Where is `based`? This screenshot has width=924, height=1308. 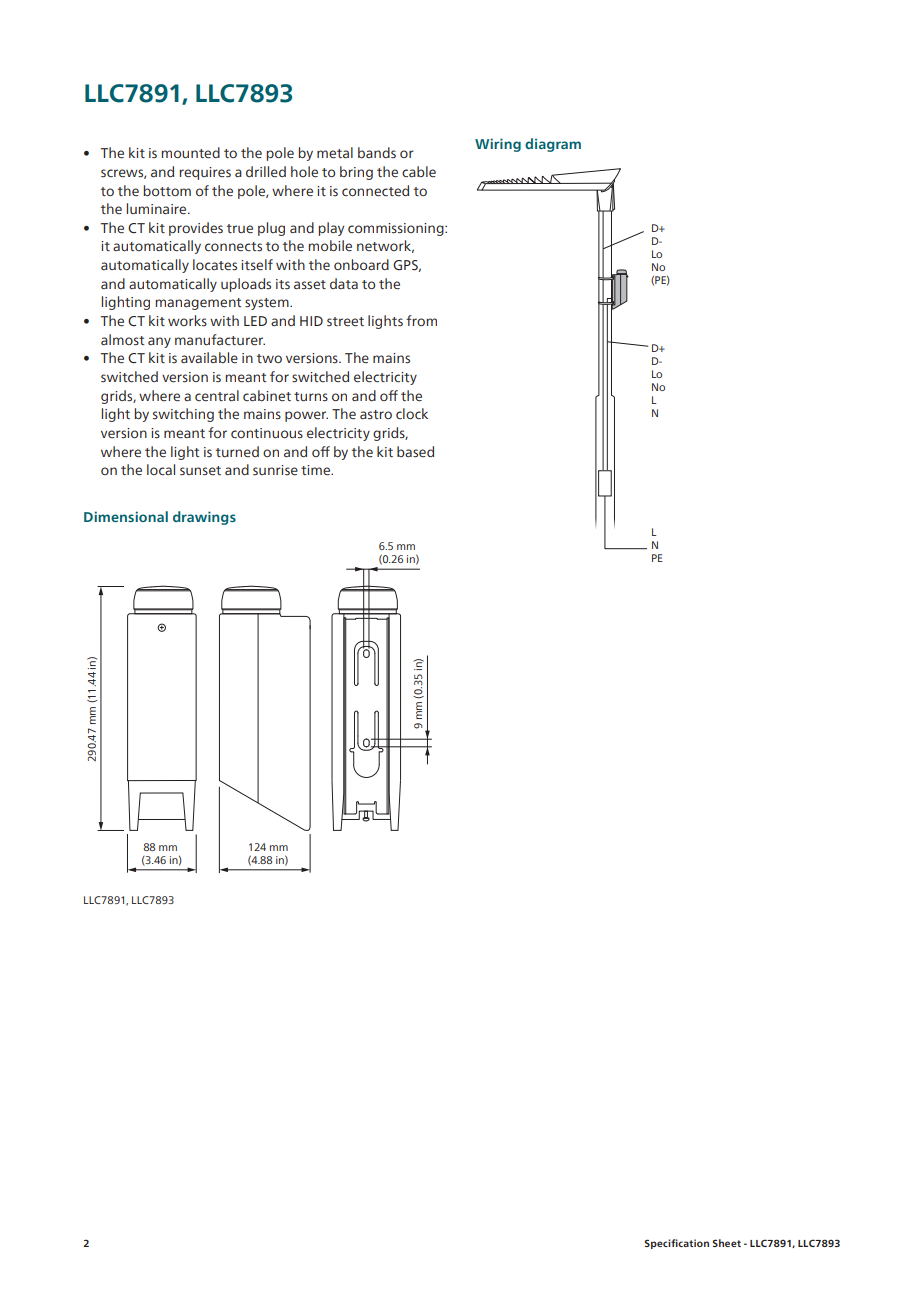
based is located at coordinates (415, 452).
